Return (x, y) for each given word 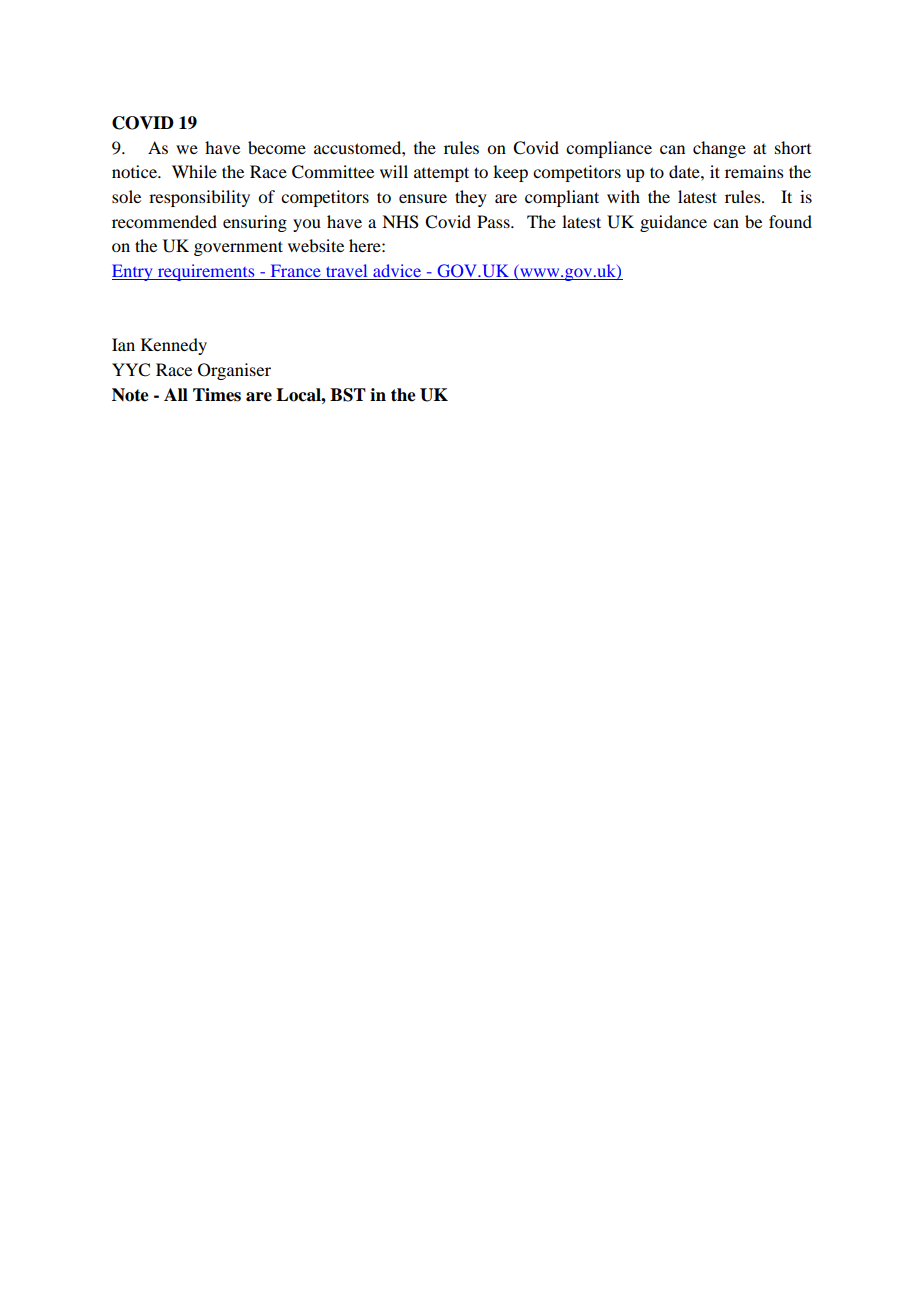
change (719, 149)
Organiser (234, 371)
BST (348, 395)
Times (217, 395)
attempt (441, 174)
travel (347, 272)
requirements (206, 272)
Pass (494, 221)
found (790, 221)
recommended (164, 221)
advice (397, 272)
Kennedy (174, 346)
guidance (673, 223)
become (277, 147)
